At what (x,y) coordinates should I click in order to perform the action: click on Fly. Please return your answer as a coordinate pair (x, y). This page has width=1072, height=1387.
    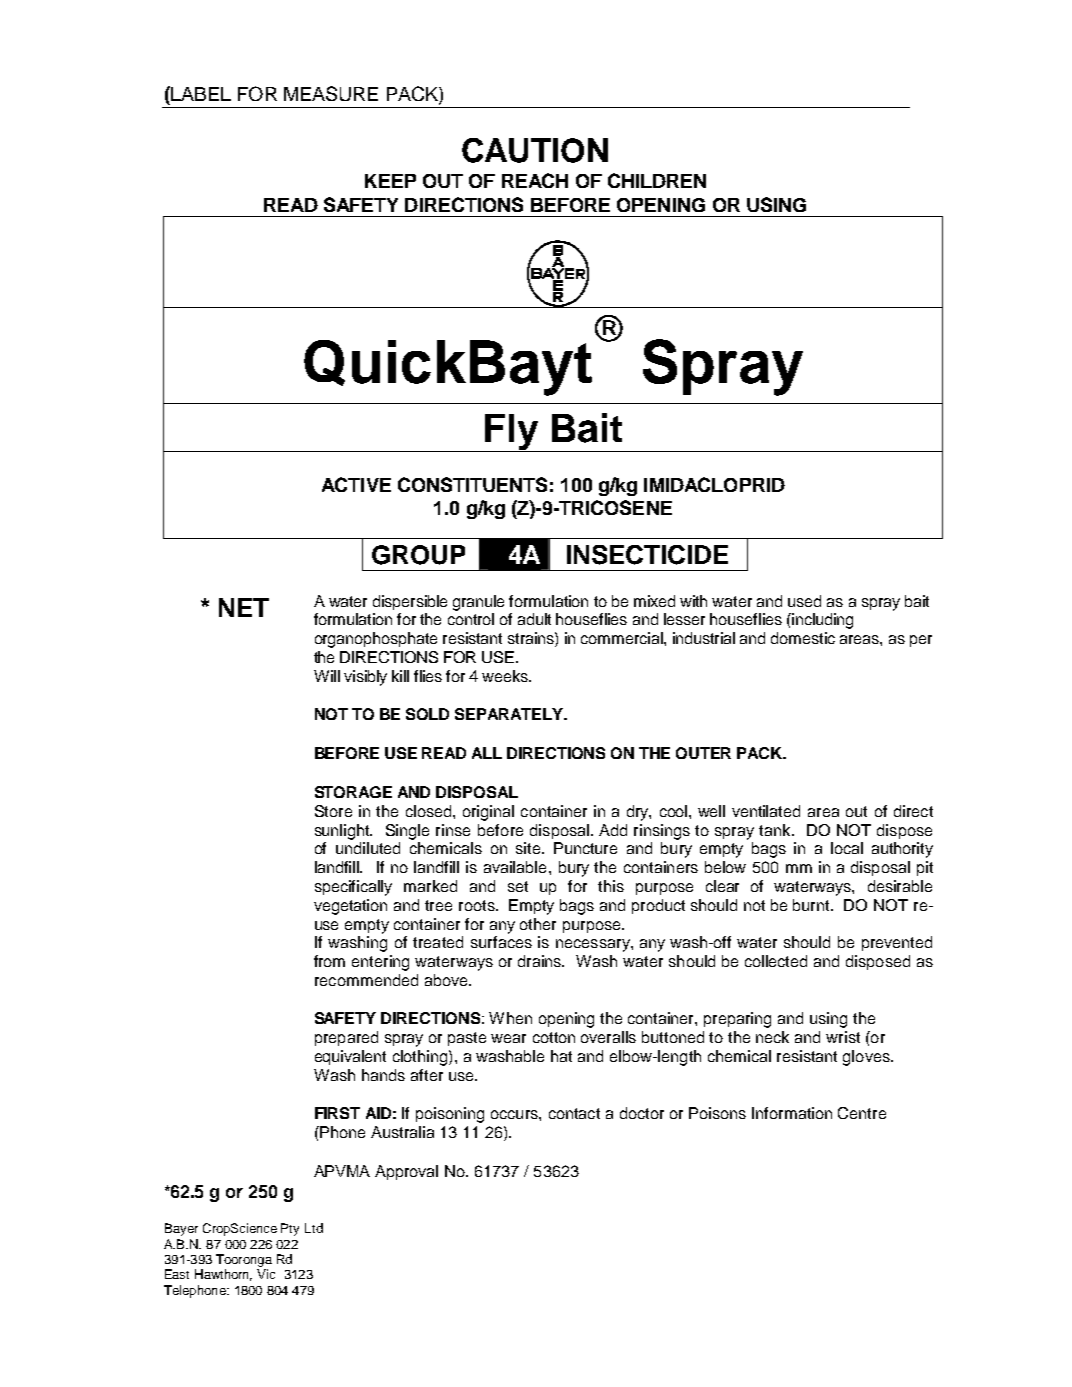
    Looking at the image, I should click on (512, 433).
